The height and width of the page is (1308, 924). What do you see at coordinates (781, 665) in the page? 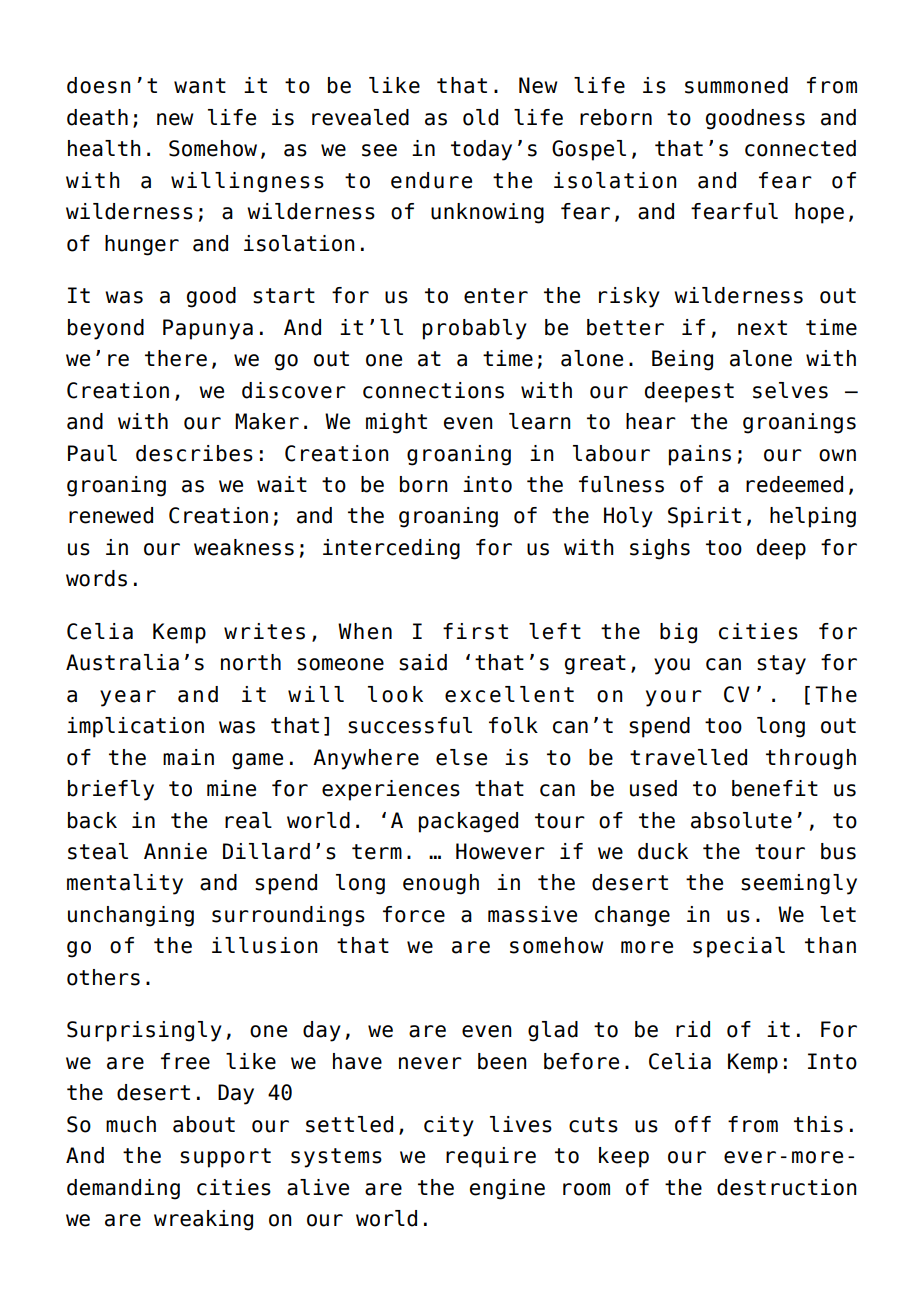
I see `stay` at bounding box center [781, 665].
